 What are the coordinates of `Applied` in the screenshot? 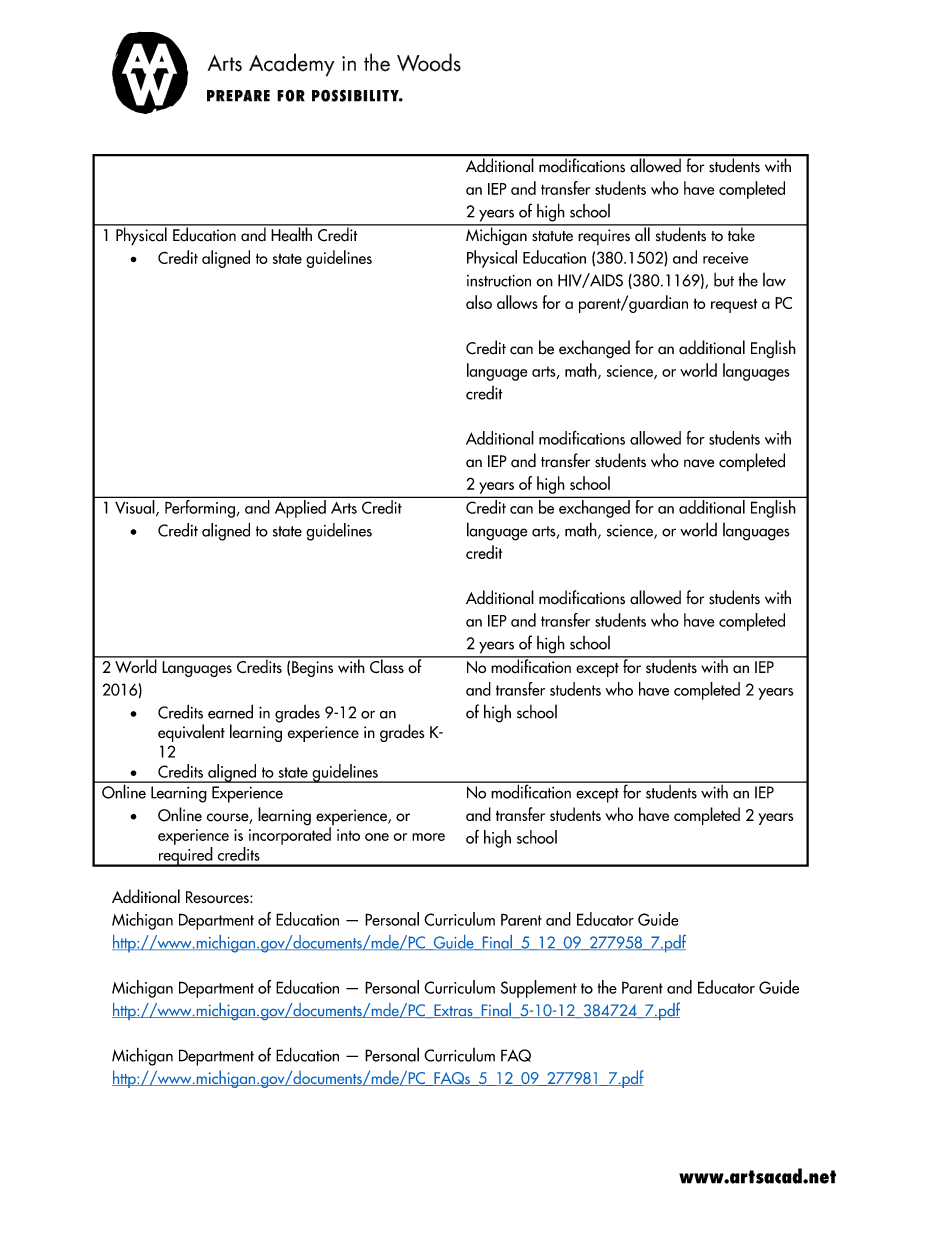 It's located at (300, 509).
